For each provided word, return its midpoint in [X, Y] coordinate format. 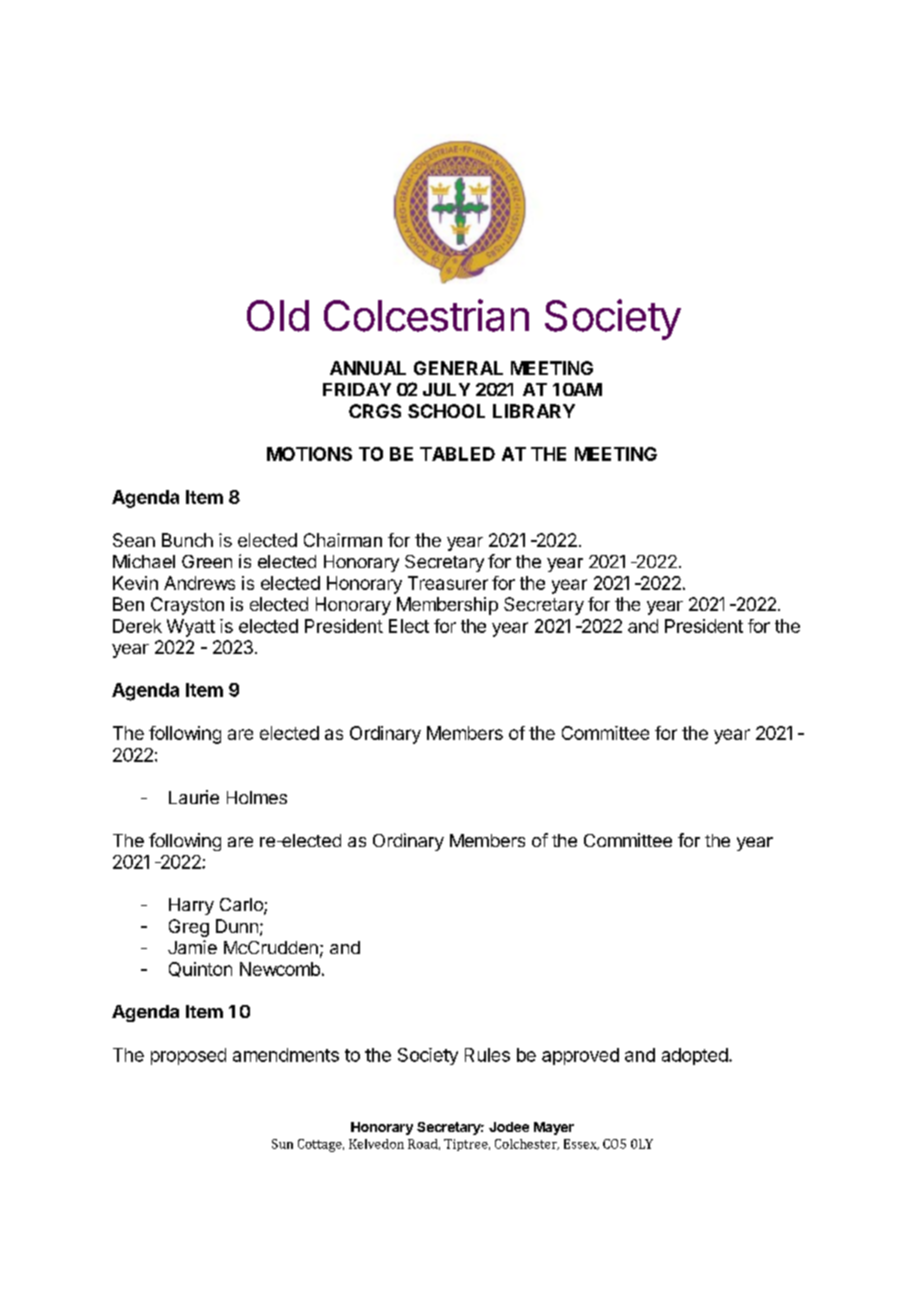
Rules [487, 1055]
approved [580, 1056]
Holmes [257, 797]
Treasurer [448, 583]
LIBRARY [534, 411]
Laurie [194, 797]
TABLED [457, 454]
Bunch [187, 540]
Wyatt [191, 628]
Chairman [343, 540]
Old [278, 316]
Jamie [192, 947]
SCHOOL [446, 411]
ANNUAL [368, 368]
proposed [188, 1056]
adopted [695, 1056]
